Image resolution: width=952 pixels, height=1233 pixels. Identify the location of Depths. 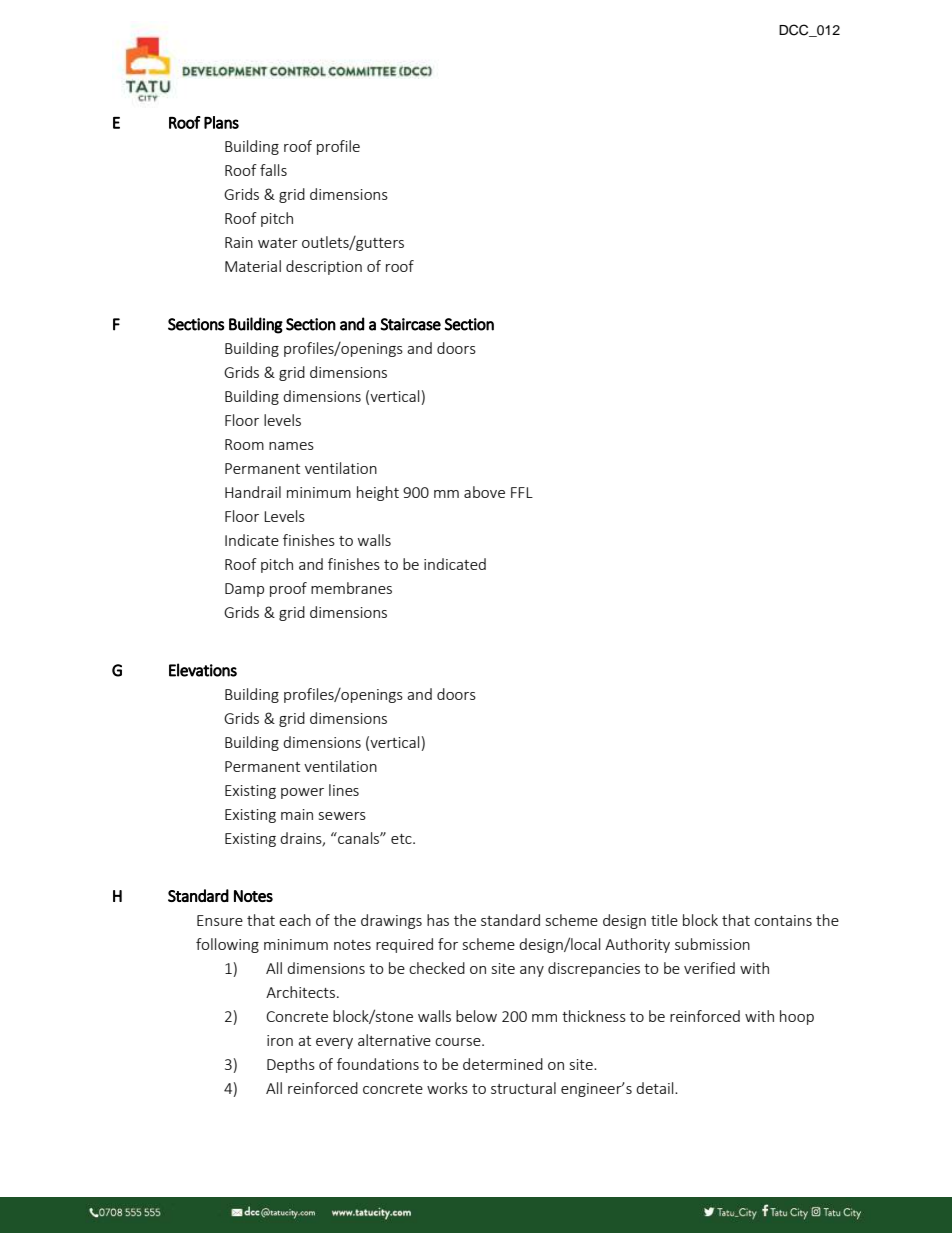
(291, 1065).
